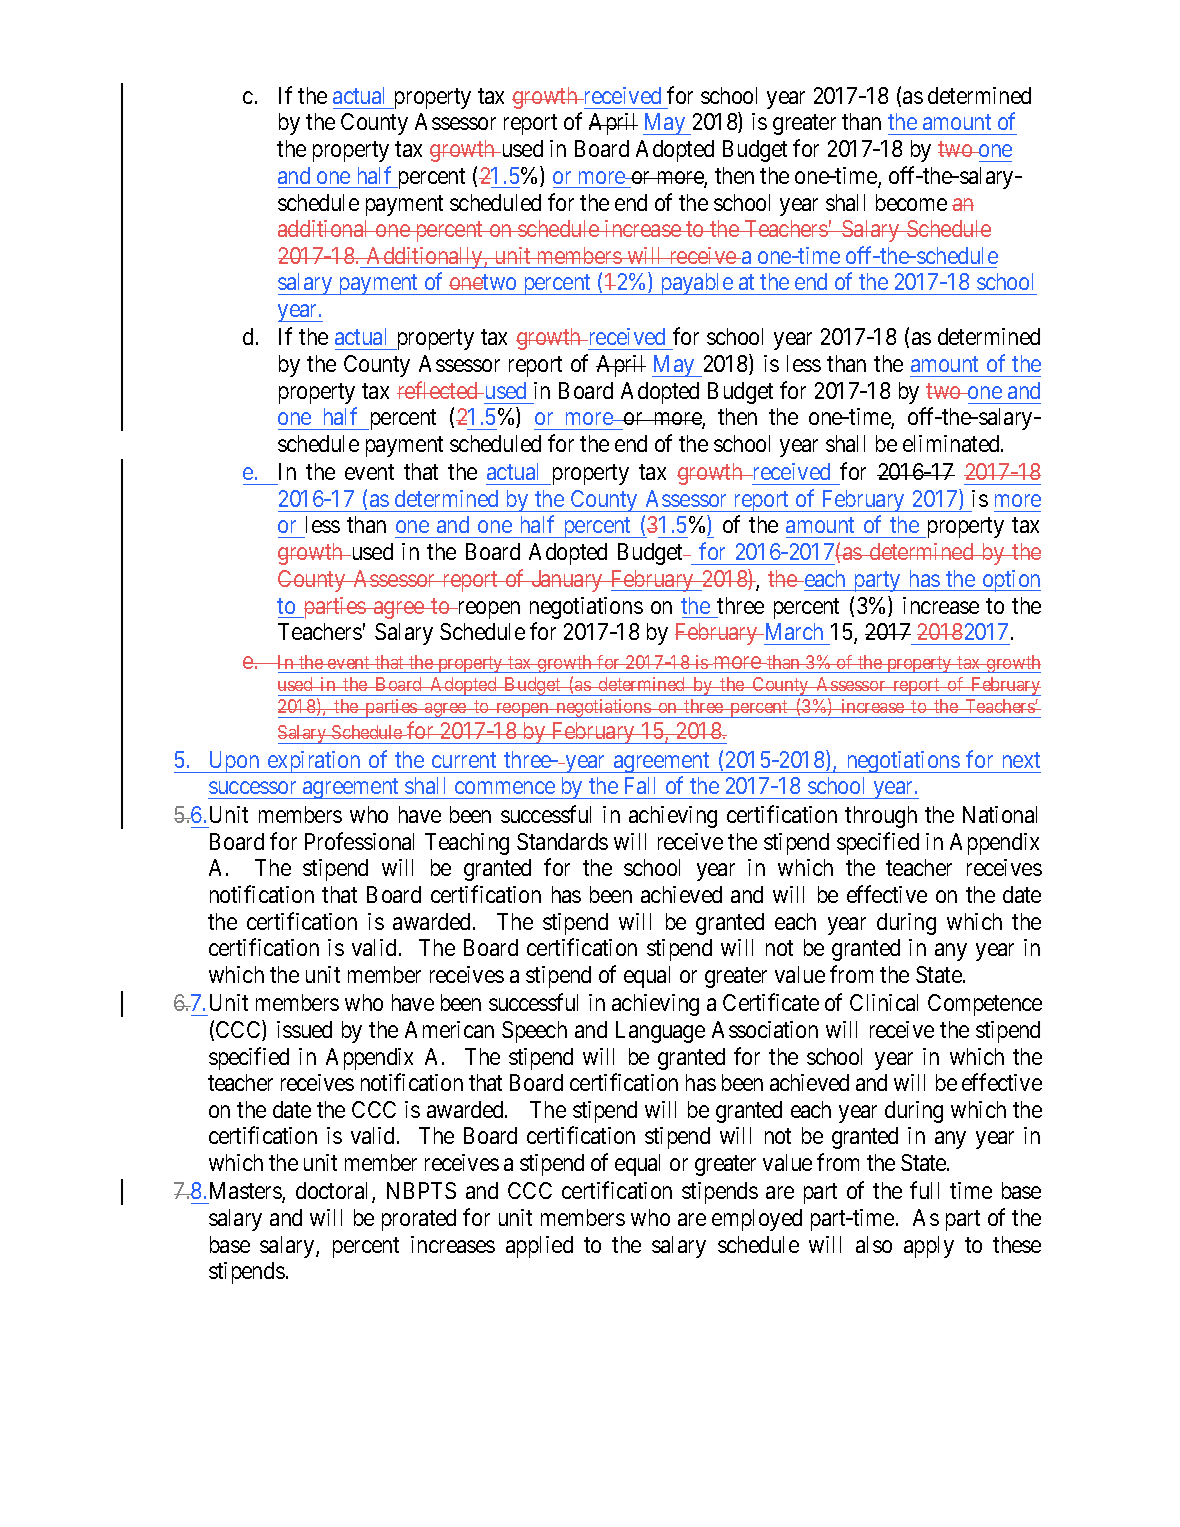  I want to click on reflected, so click(438, 390).
